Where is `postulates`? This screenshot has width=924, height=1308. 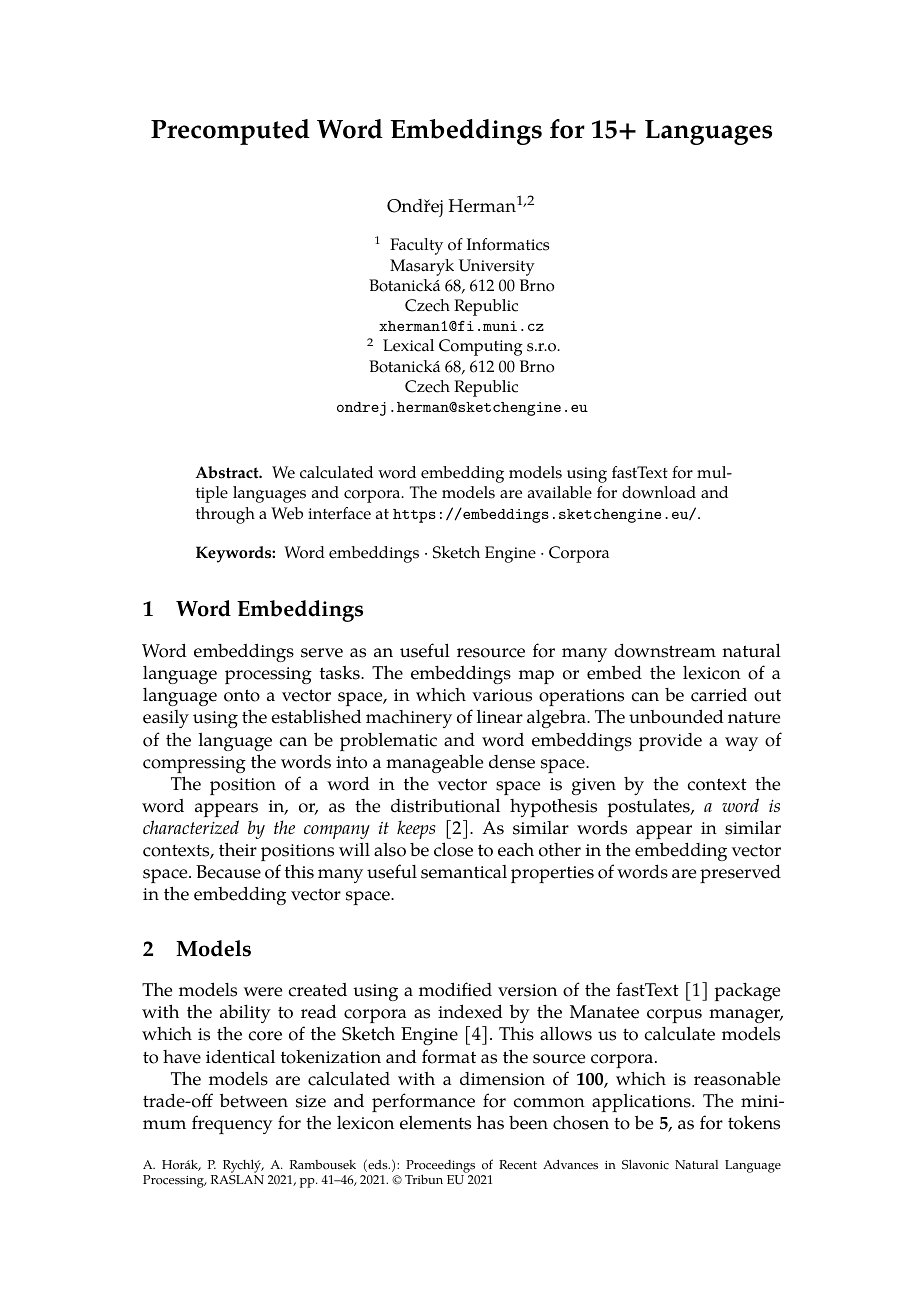 postulates is located at coordinates (650, 808).
